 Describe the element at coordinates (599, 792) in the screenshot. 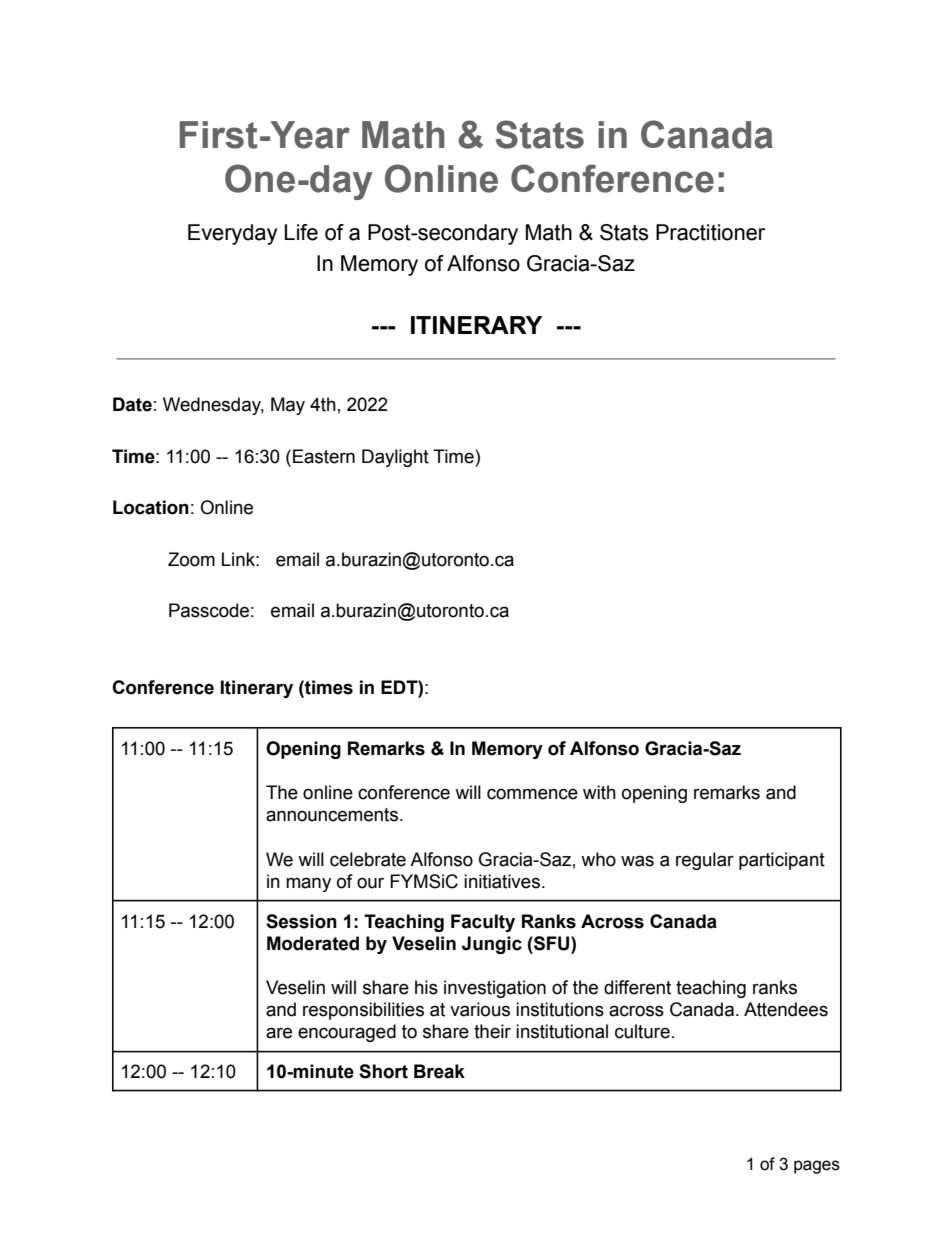

I see `with` at that location.
